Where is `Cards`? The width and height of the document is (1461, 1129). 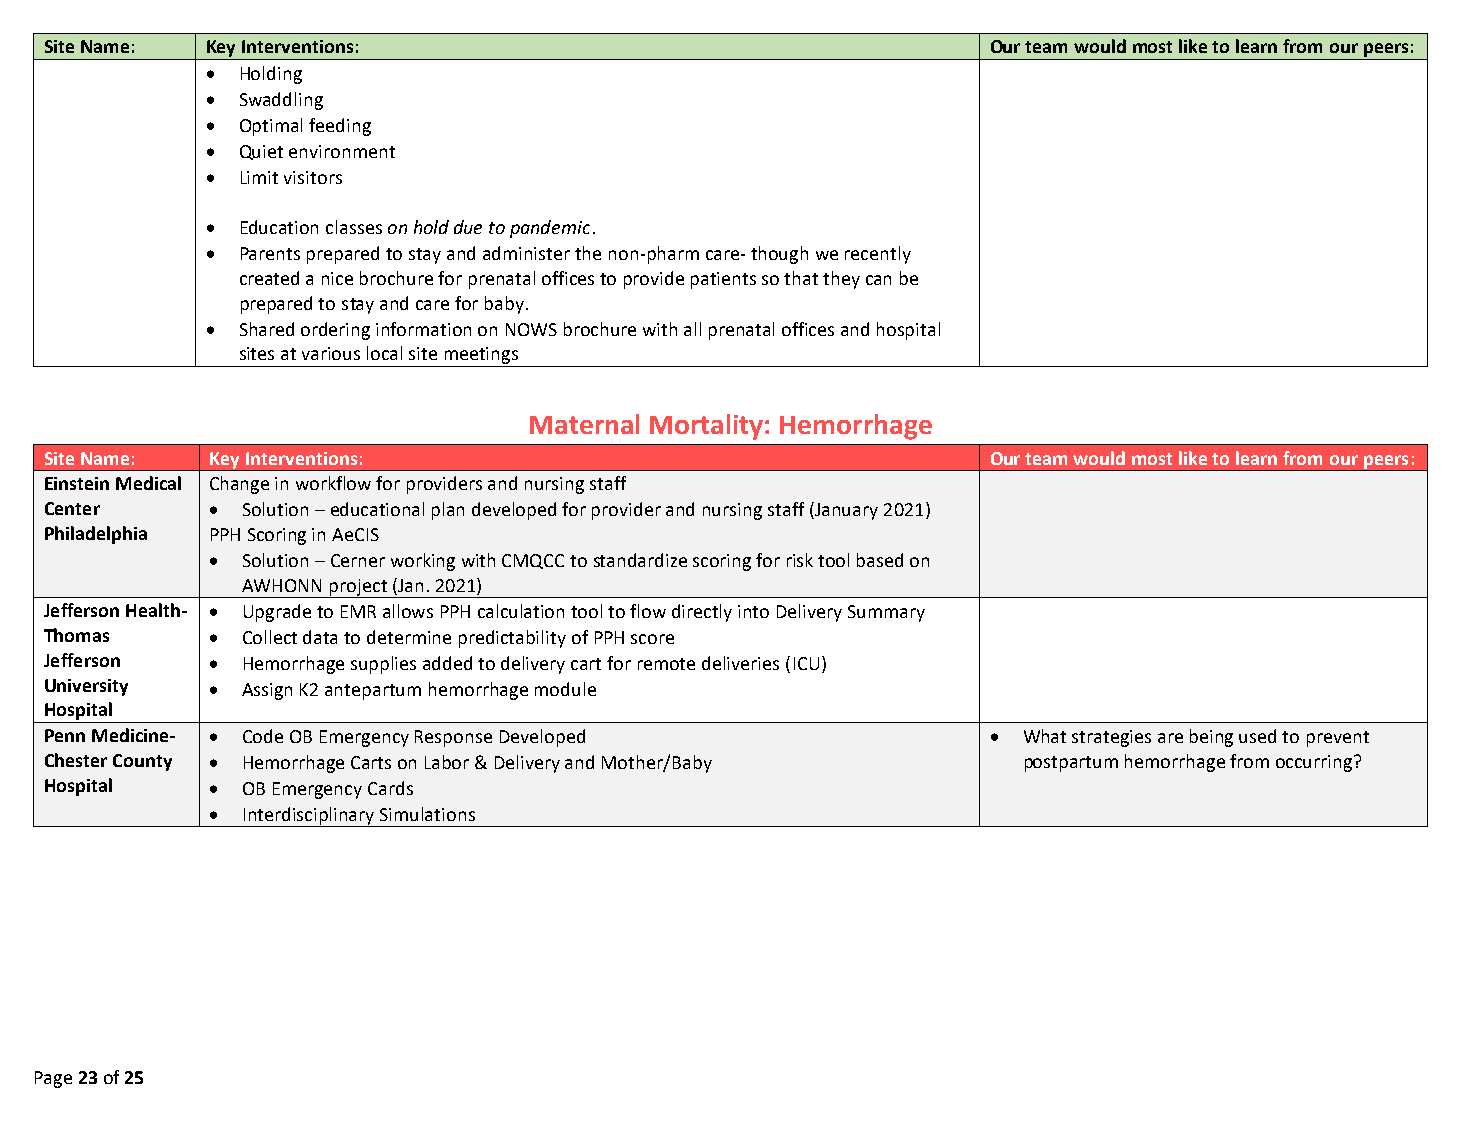
Cards is located at coordinates (390, 788).
